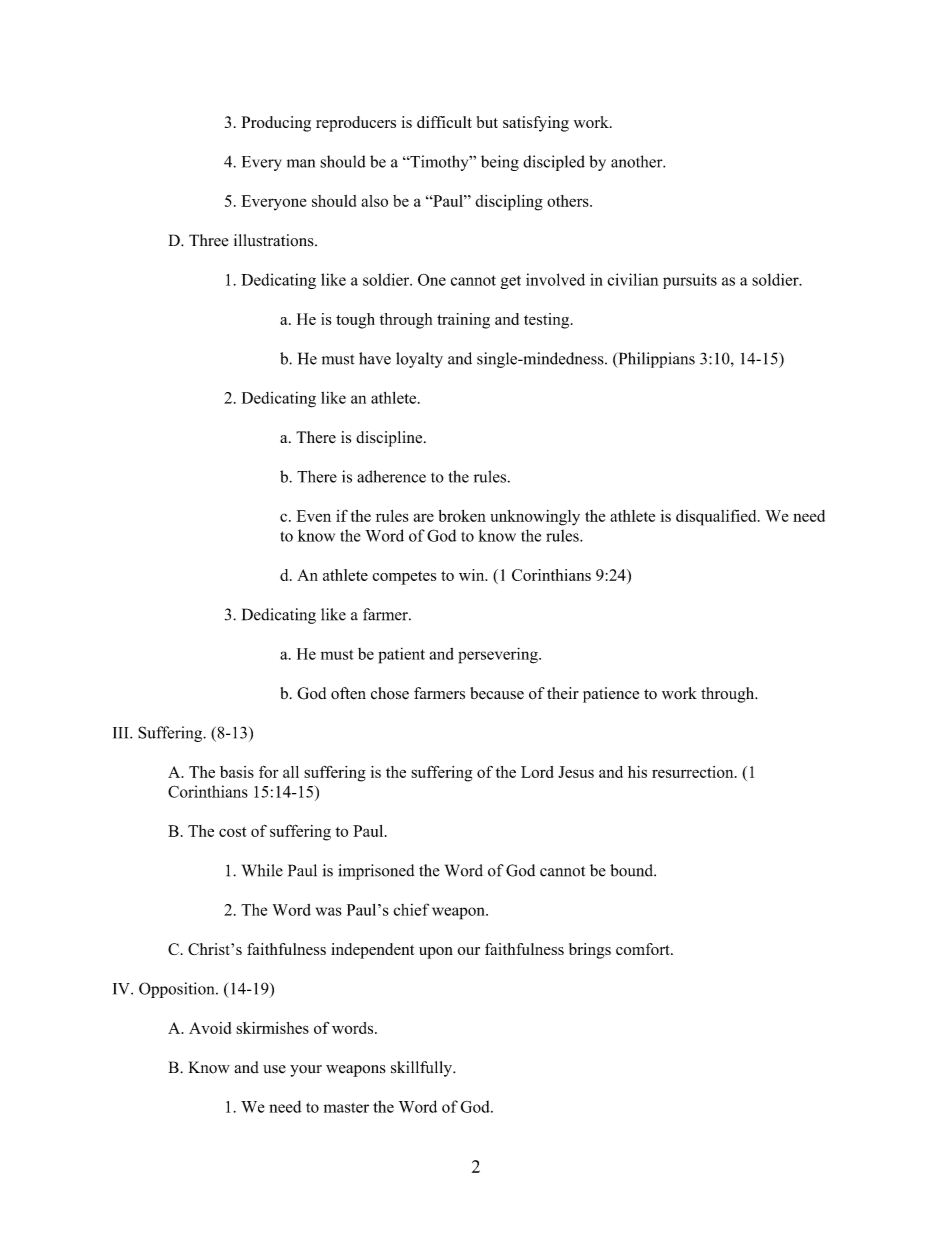 This screenshot has height=1233, width=952. Describe the element at coordinates (444, 122) in the screenshot. I see `difficult` at that location.
